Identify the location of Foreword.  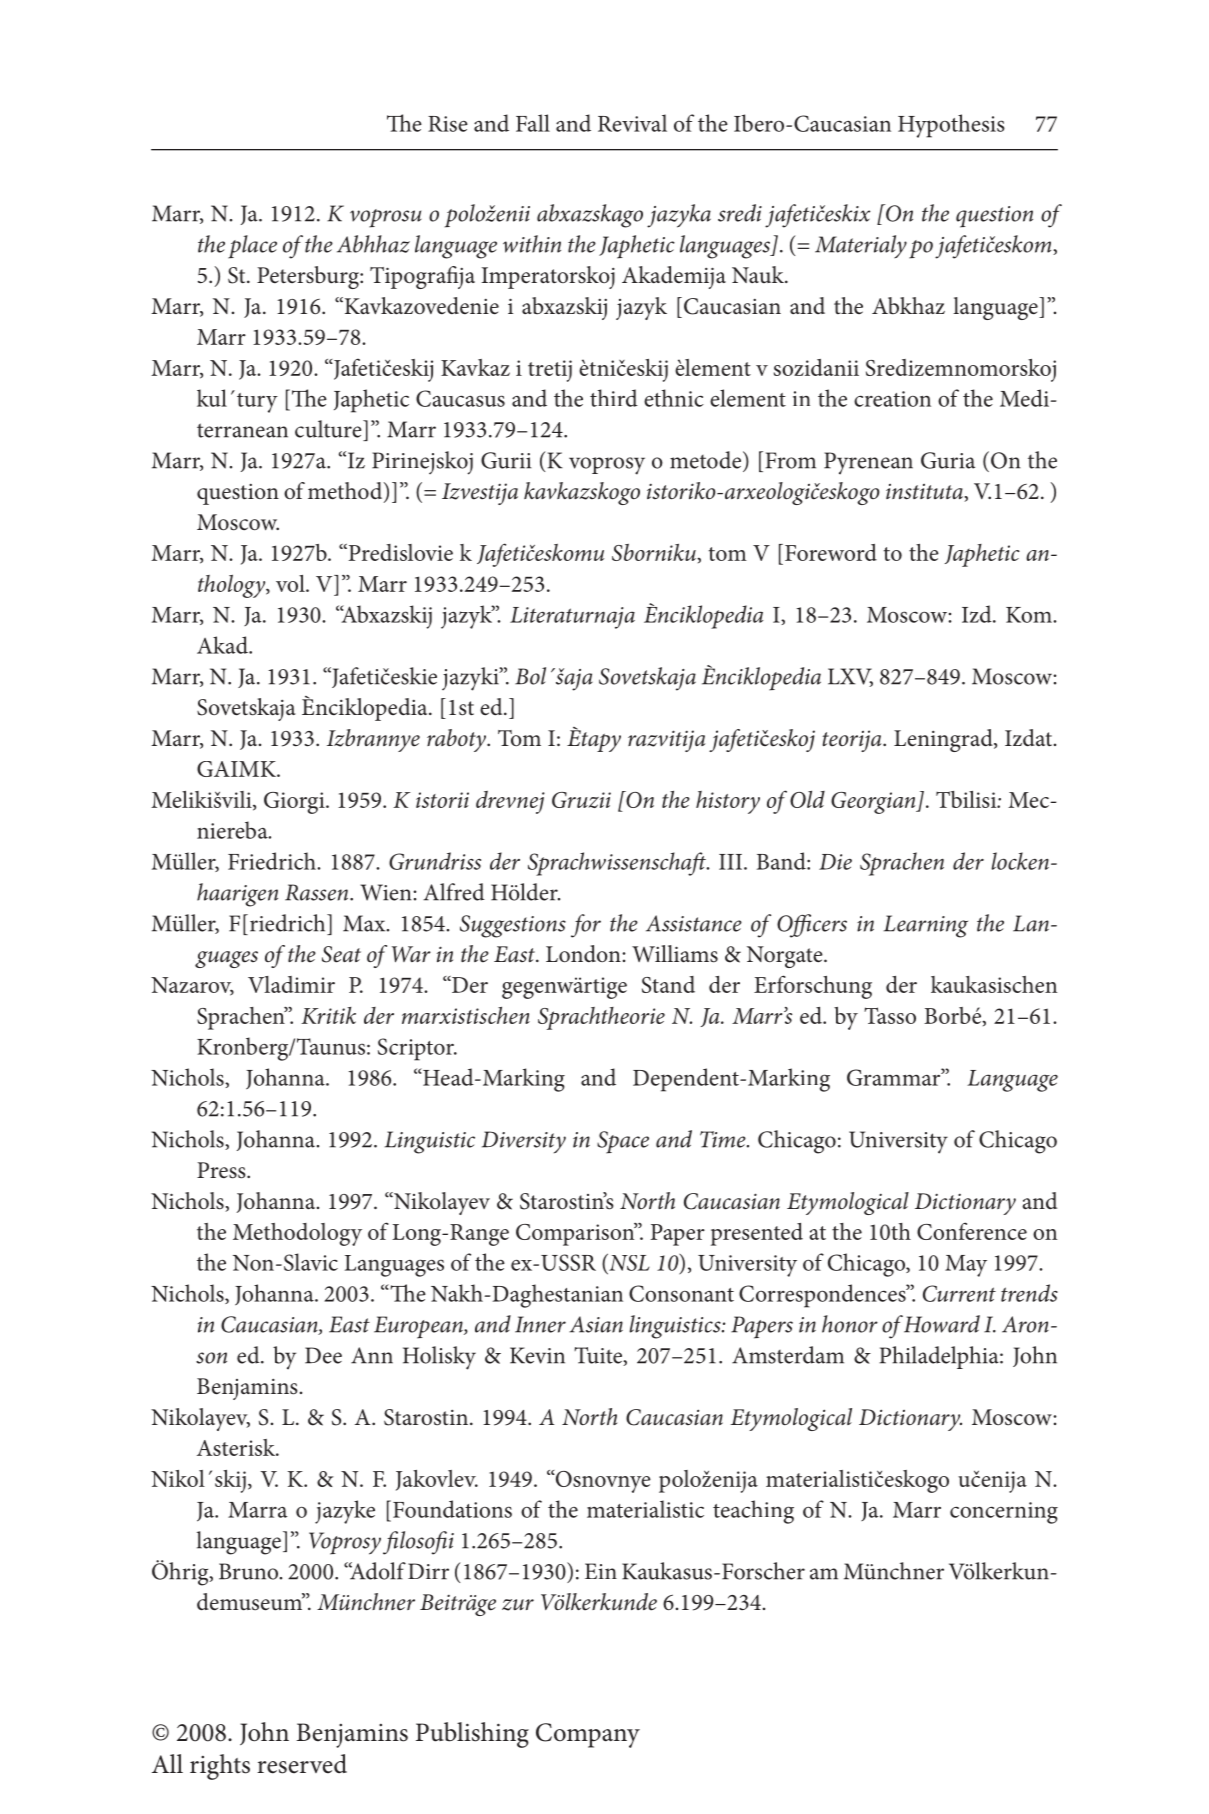
(831, 552).
